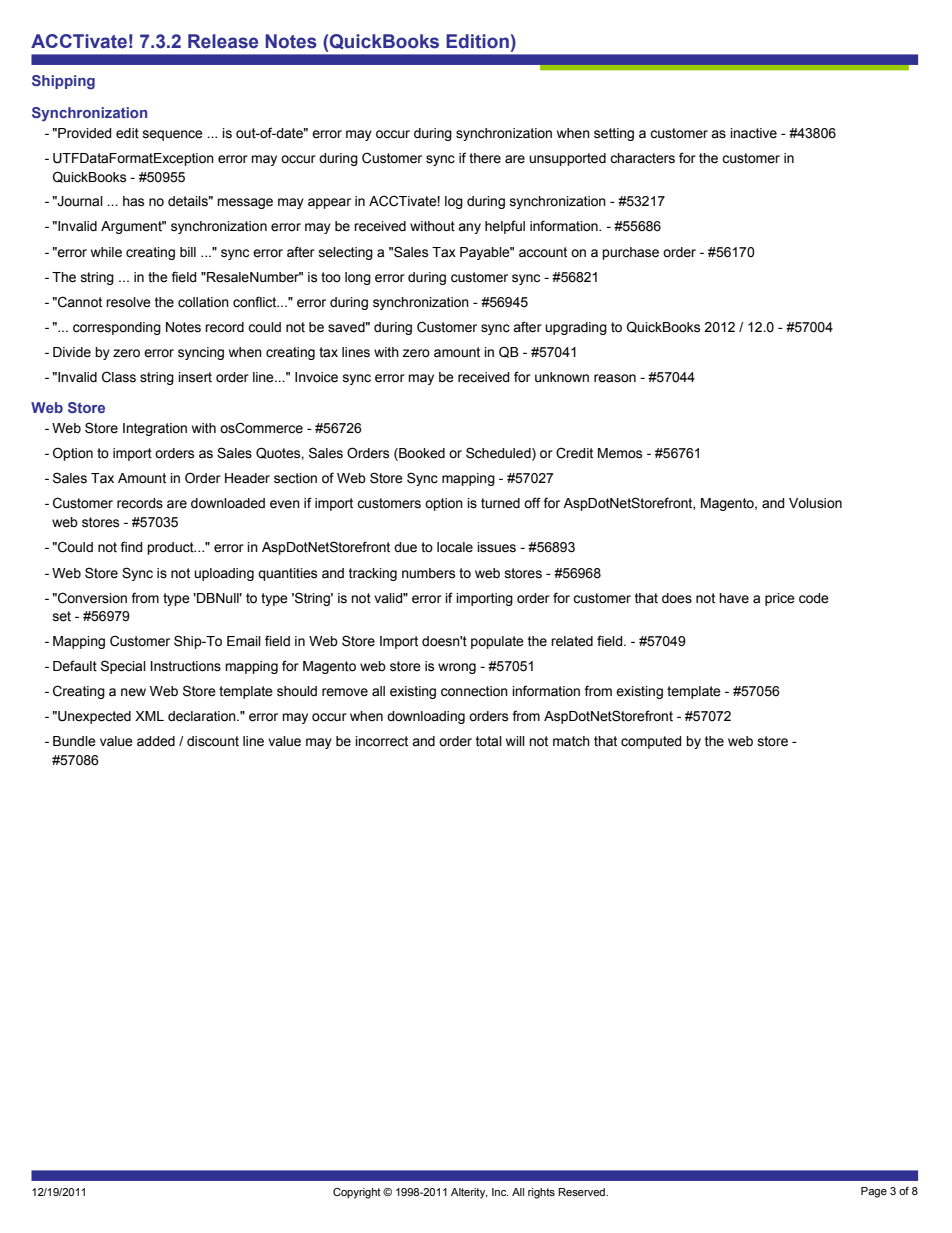 The image size is (952, 1233). Describe the element at coordinates (155, 429) in the document. I see `Integration` at that location.
